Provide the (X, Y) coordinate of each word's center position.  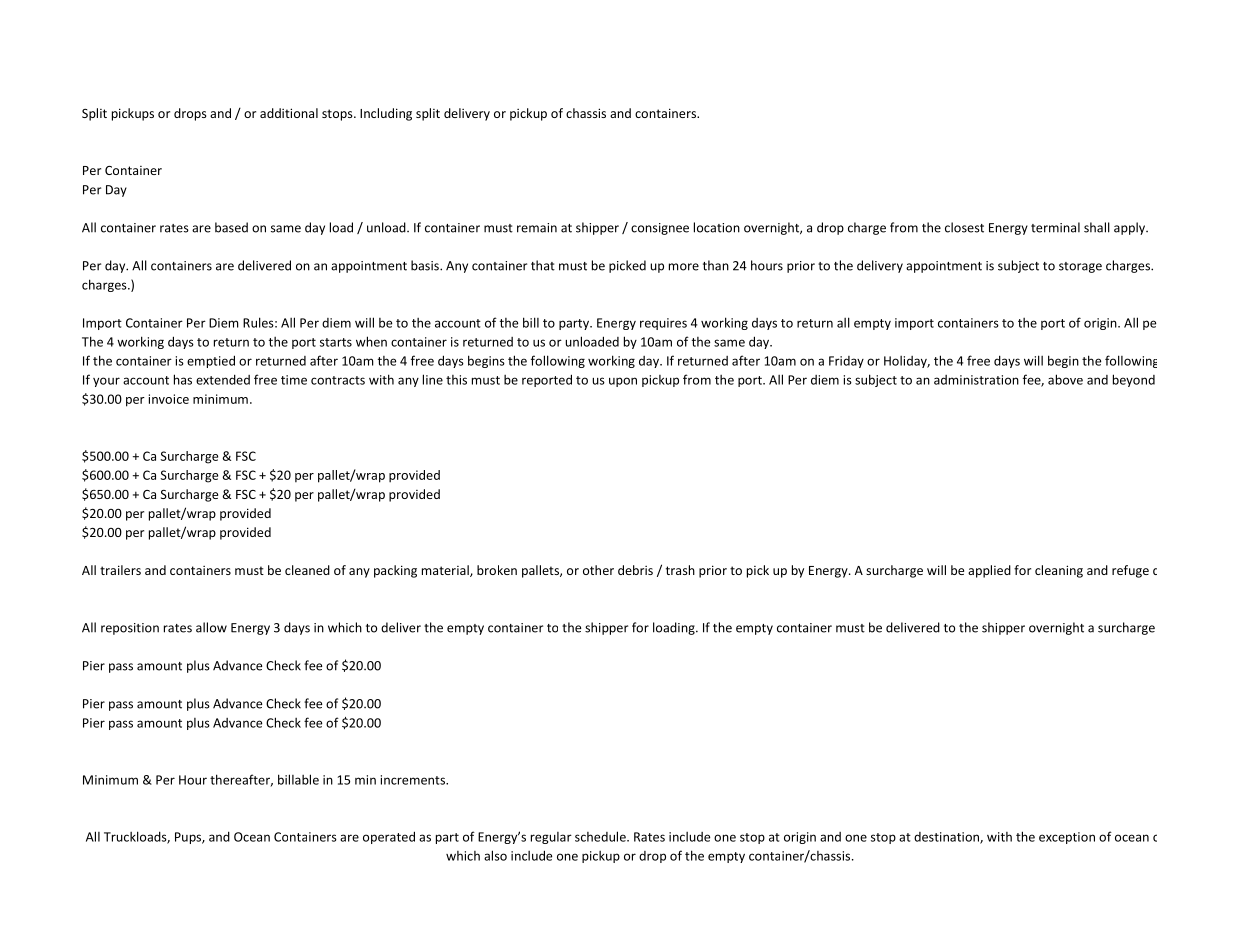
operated (389, 837)
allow (211, 627)
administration (976, 380)
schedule (601, 836)
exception (1067, 838)
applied (989, 571)
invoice (169, 399)
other (598, 570)
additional (289, 113)
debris (635, 570)
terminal (1055, 227)
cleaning (1059, 571)
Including (386, 114)
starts (336, 342)
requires (663, 324)
